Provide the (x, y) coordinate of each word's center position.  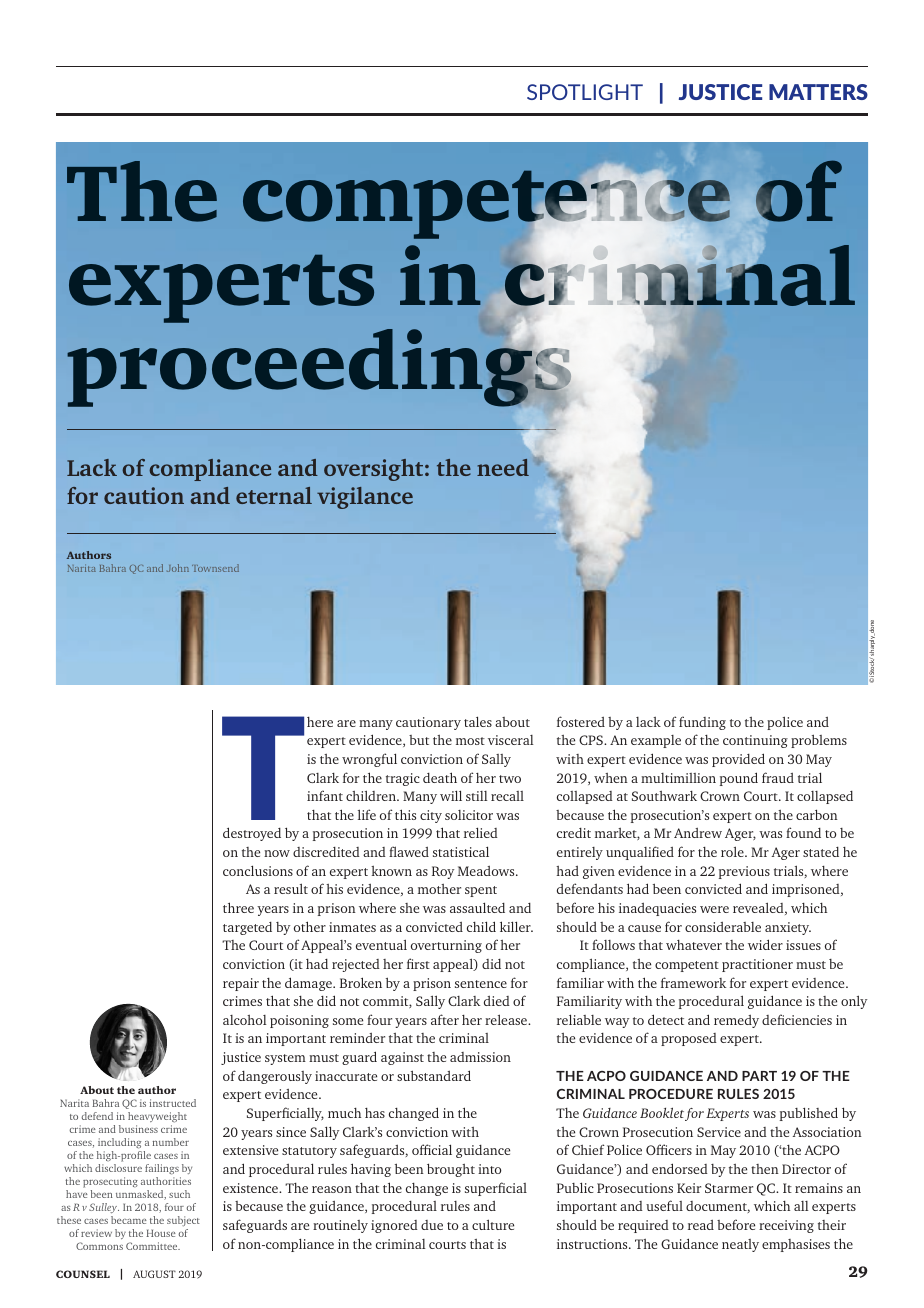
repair (241, 984)
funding (702, 723)
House (161, 1233)
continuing (755, 741)
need (503, 467)
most (470, 741)
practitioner (757, 965)
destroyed (252, 834)
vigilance (365, 498)
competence (486, 205)
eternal (274, 495)
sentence (481, 984)
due (432, 1225)
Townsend (215, 568)
